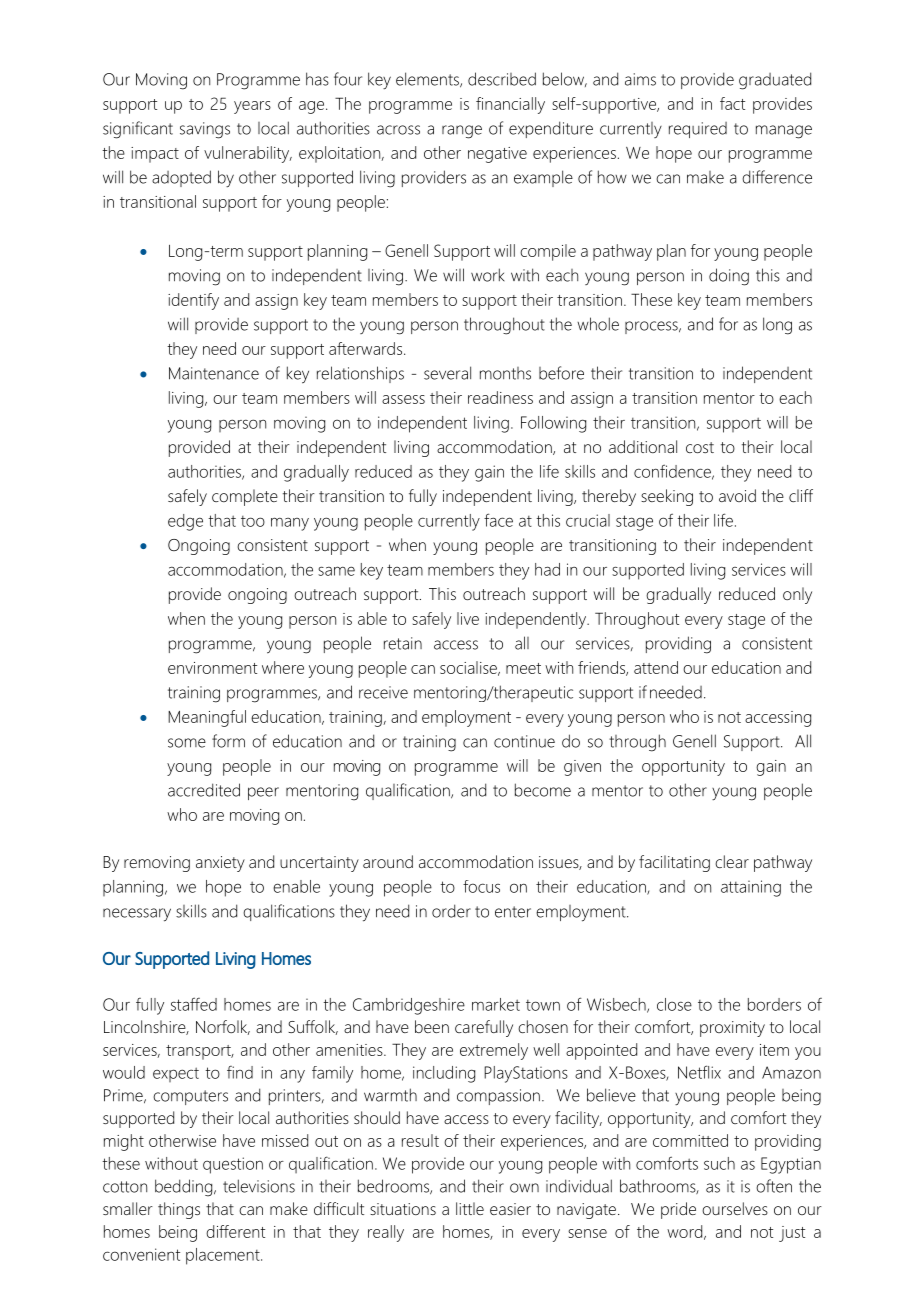 Image resolution: width=924 pixels, height=1308 pixels. Describe the element at coordinates (751, 888) in the screenshot. I see `attaining` at that location.
